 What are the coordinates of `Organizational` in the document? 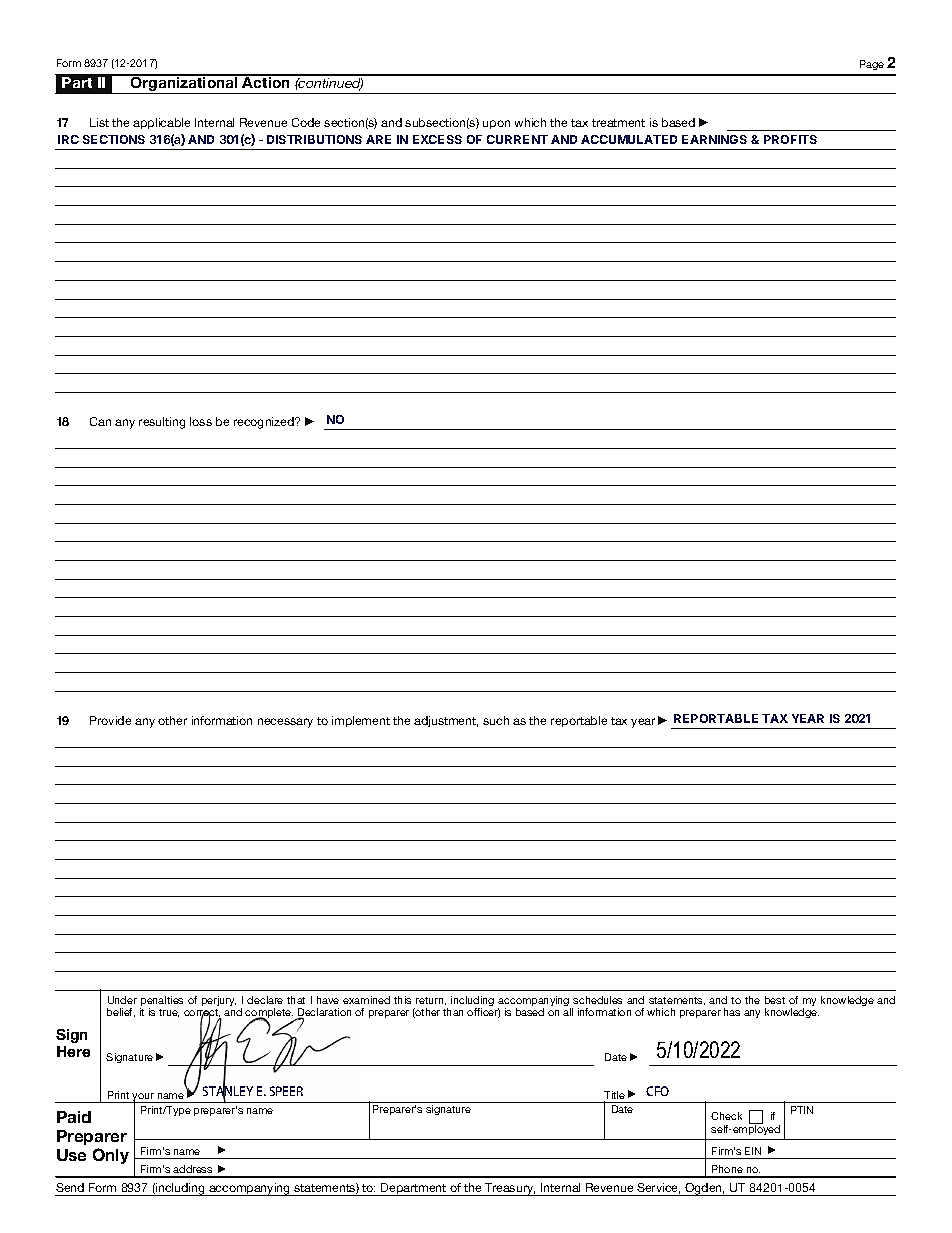 It's located at (184, 84).
